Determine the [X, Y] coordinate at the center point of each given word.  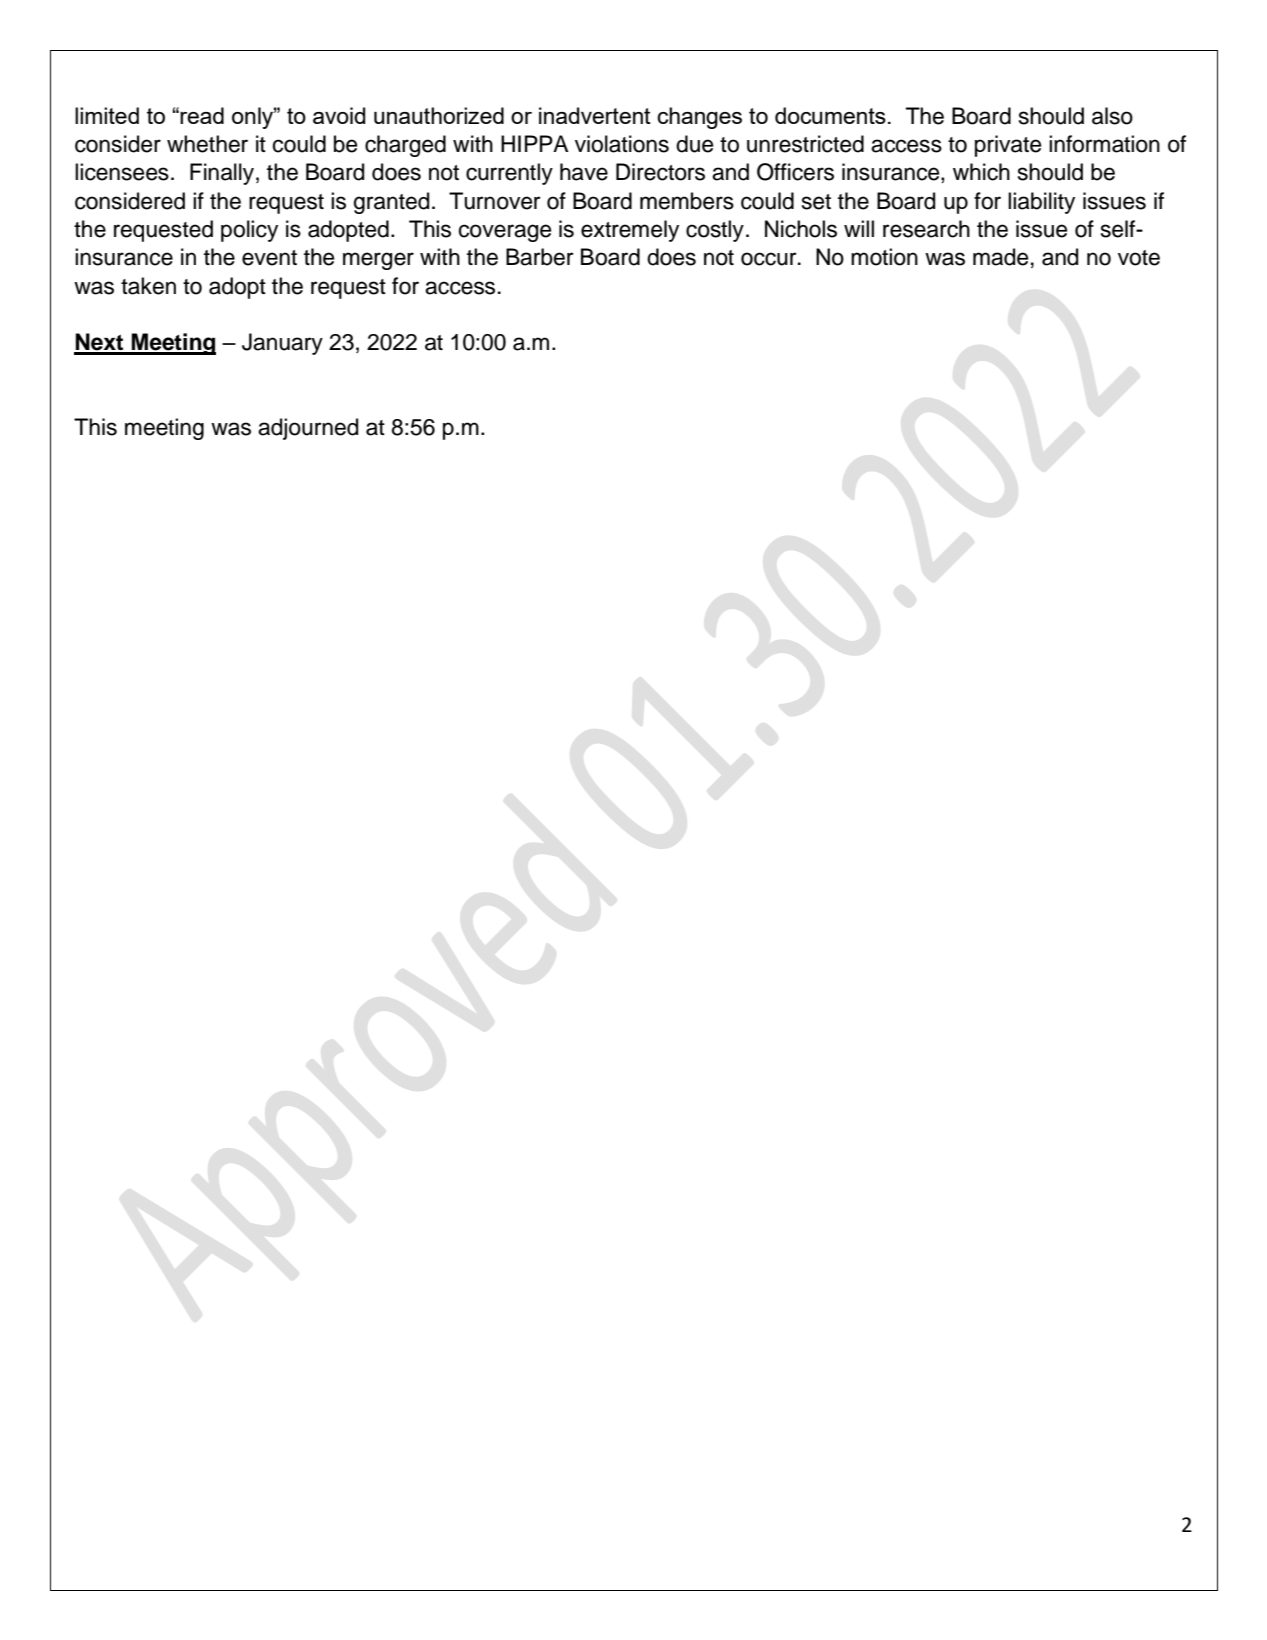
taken [148, 286]
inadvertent [595, 115]
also [1112, 116]
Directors [660, 172]
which [981, 172]
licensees [122, 172]
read [202, 115]
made [1000, 257]
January [282, 344]
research [926, 229]
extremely [630, 231]
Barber [540, 257]
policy [249, 231]
